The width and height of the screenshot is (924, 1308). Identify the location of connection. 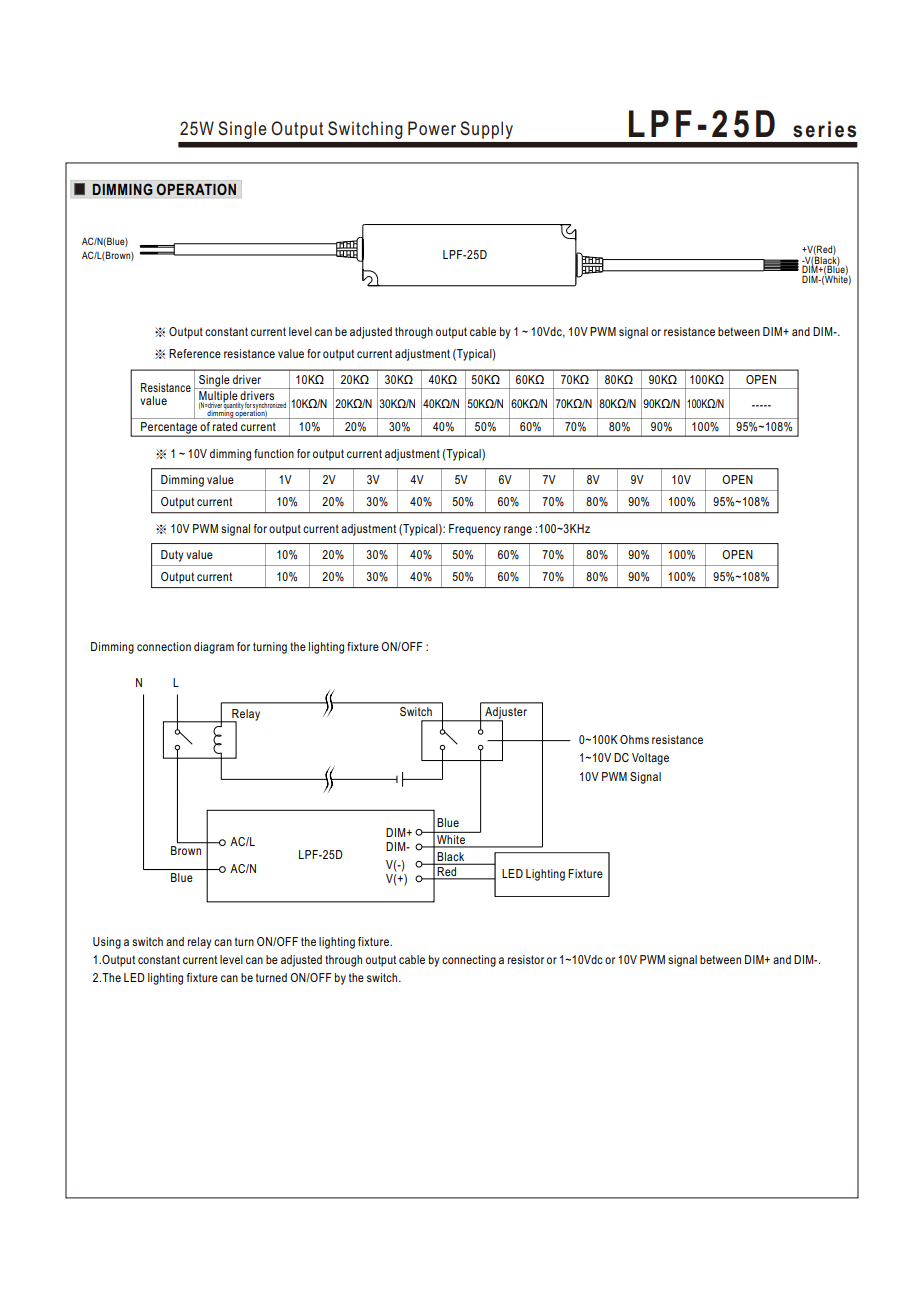
(164, 646).
